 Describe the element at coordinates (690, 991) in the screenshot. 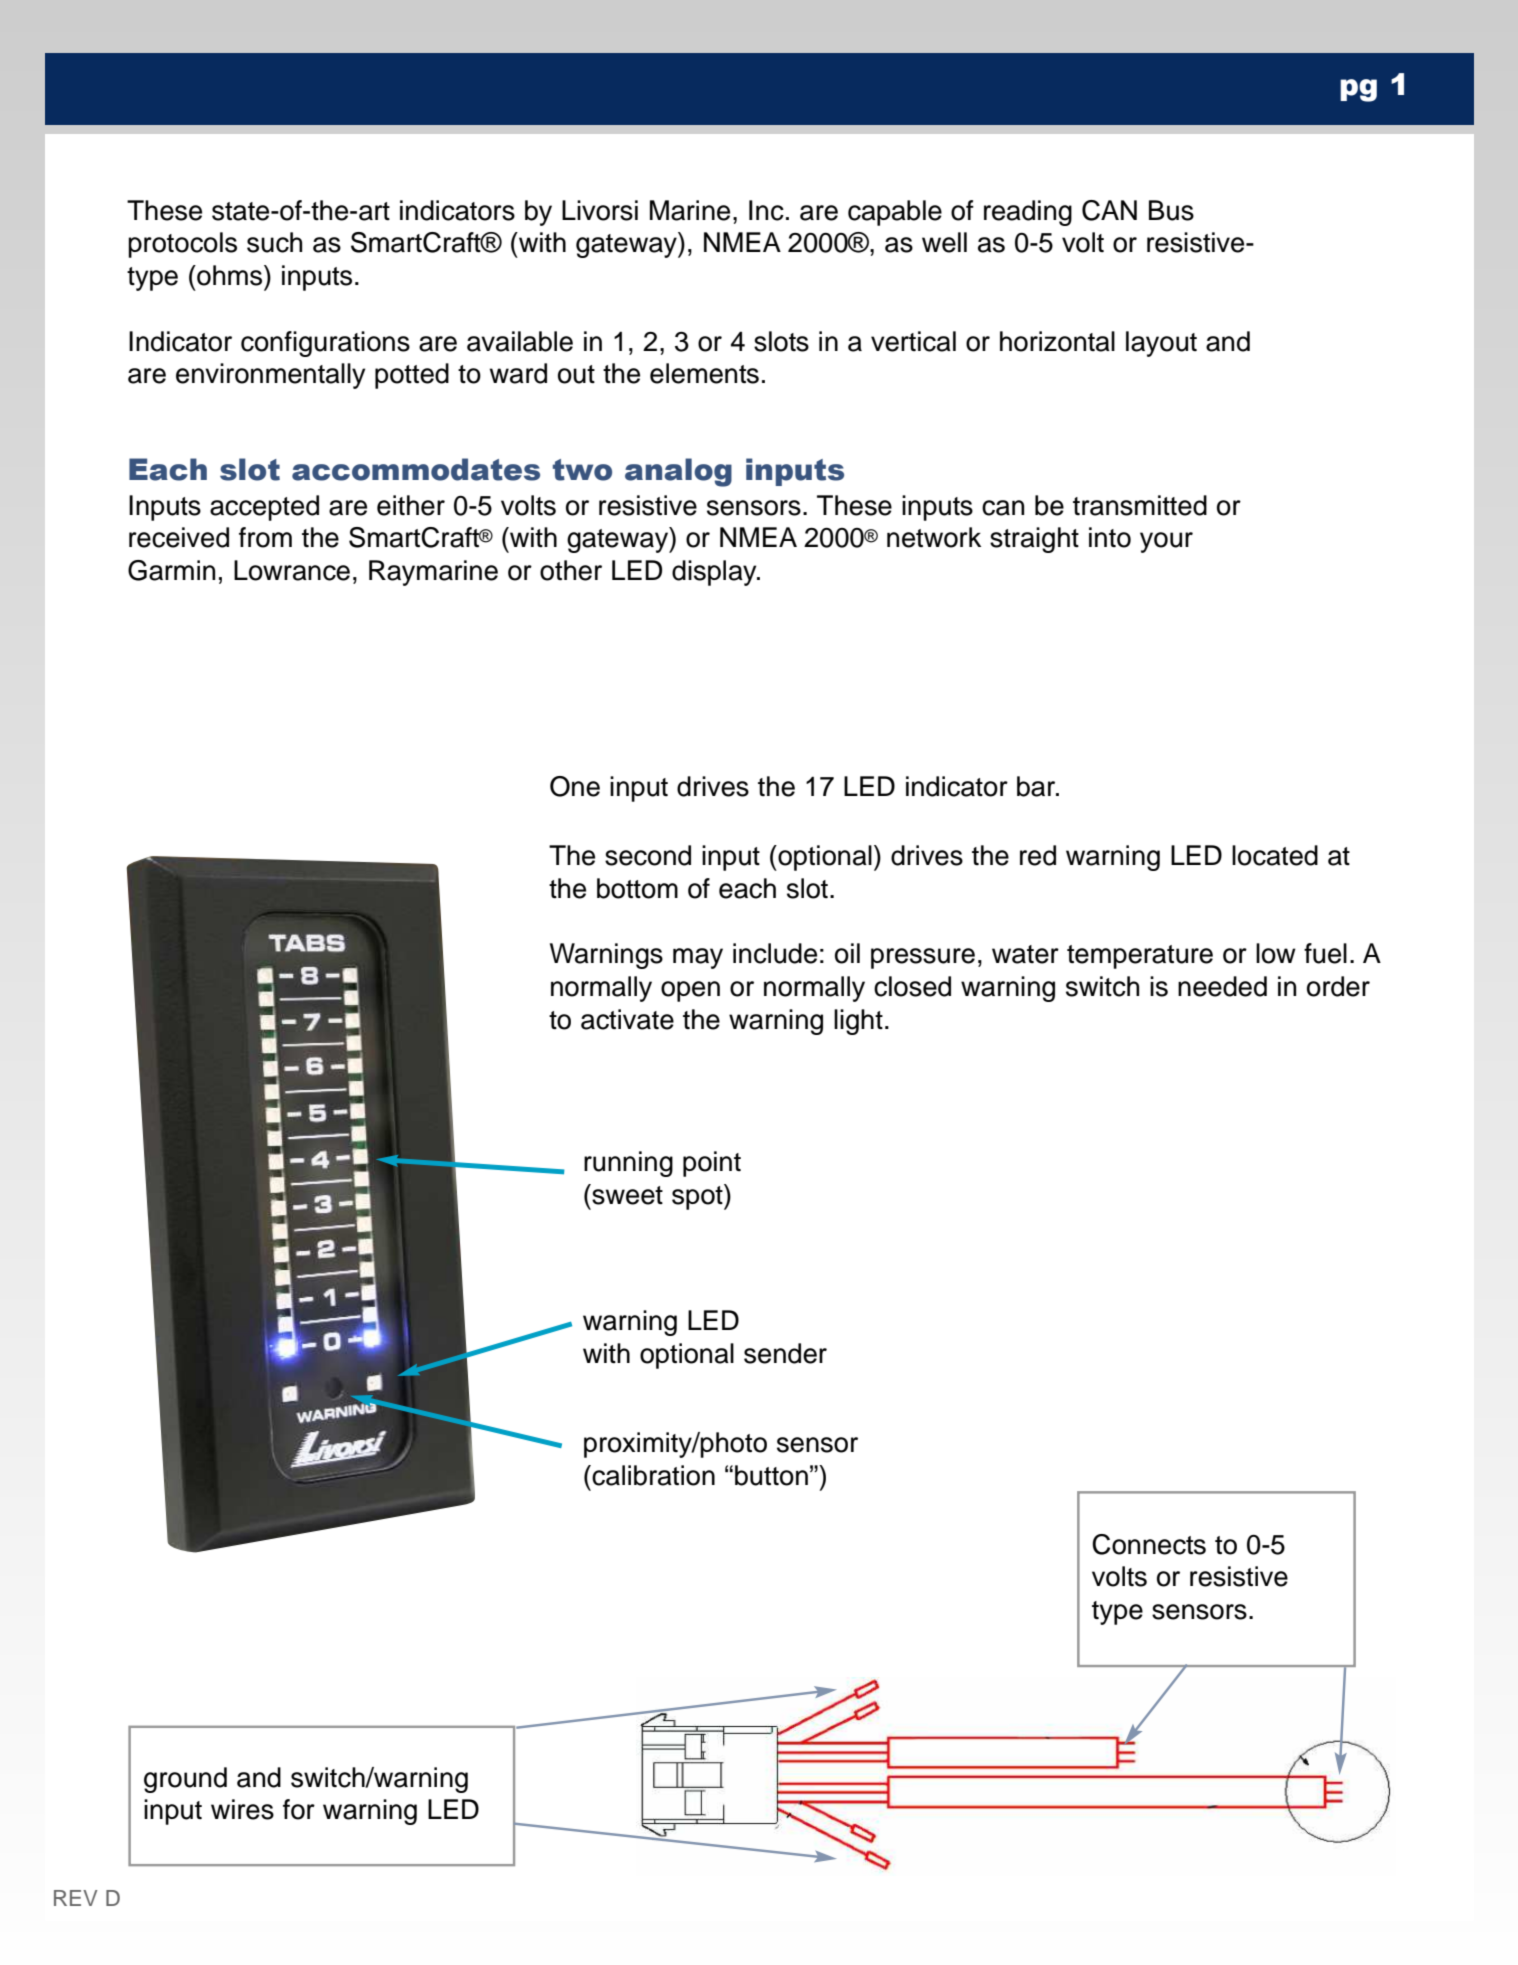

I see `open` at that location.
